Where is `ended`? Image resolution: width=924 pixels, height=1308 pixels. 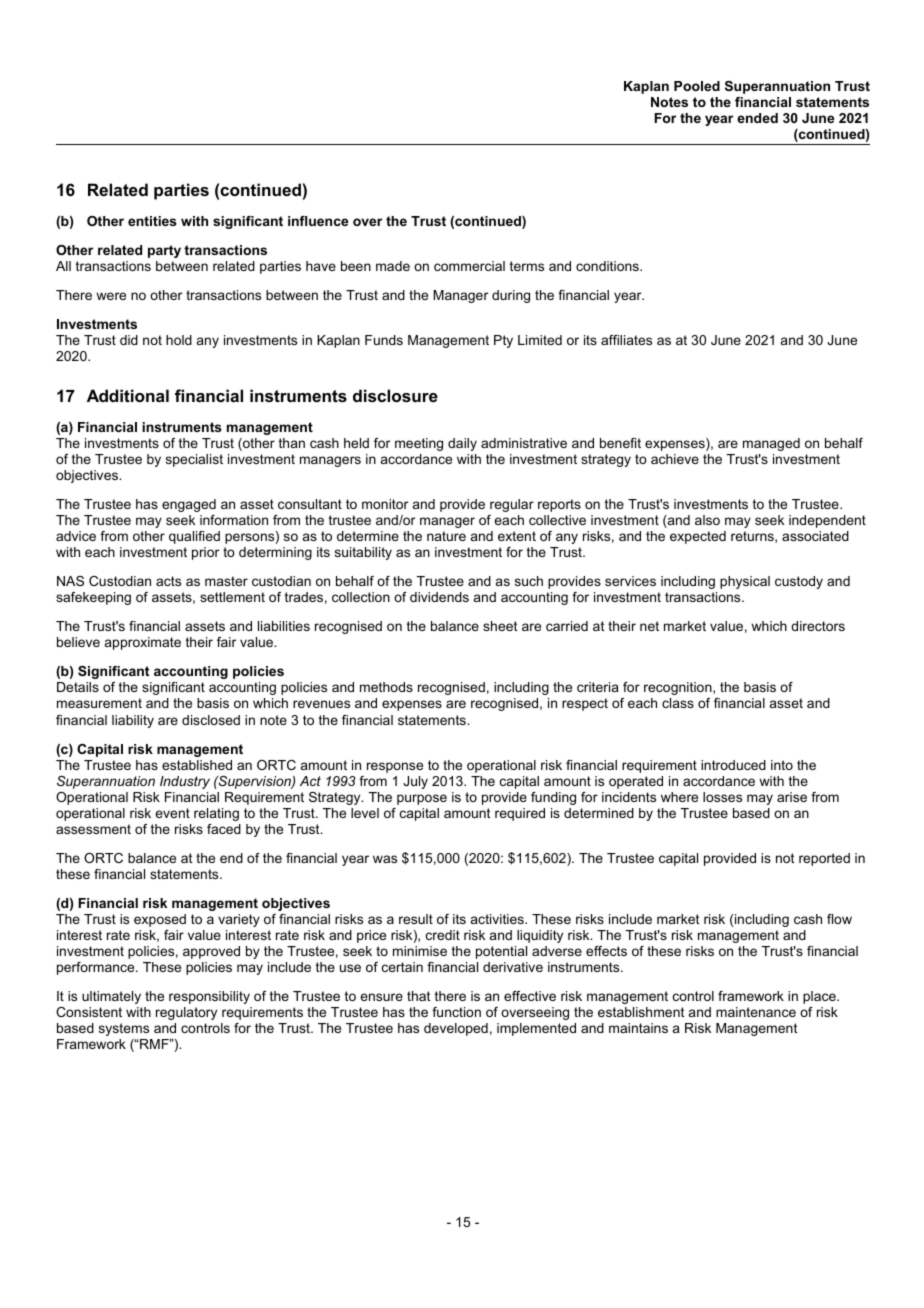 ended is located at coordinates (757, 118).
